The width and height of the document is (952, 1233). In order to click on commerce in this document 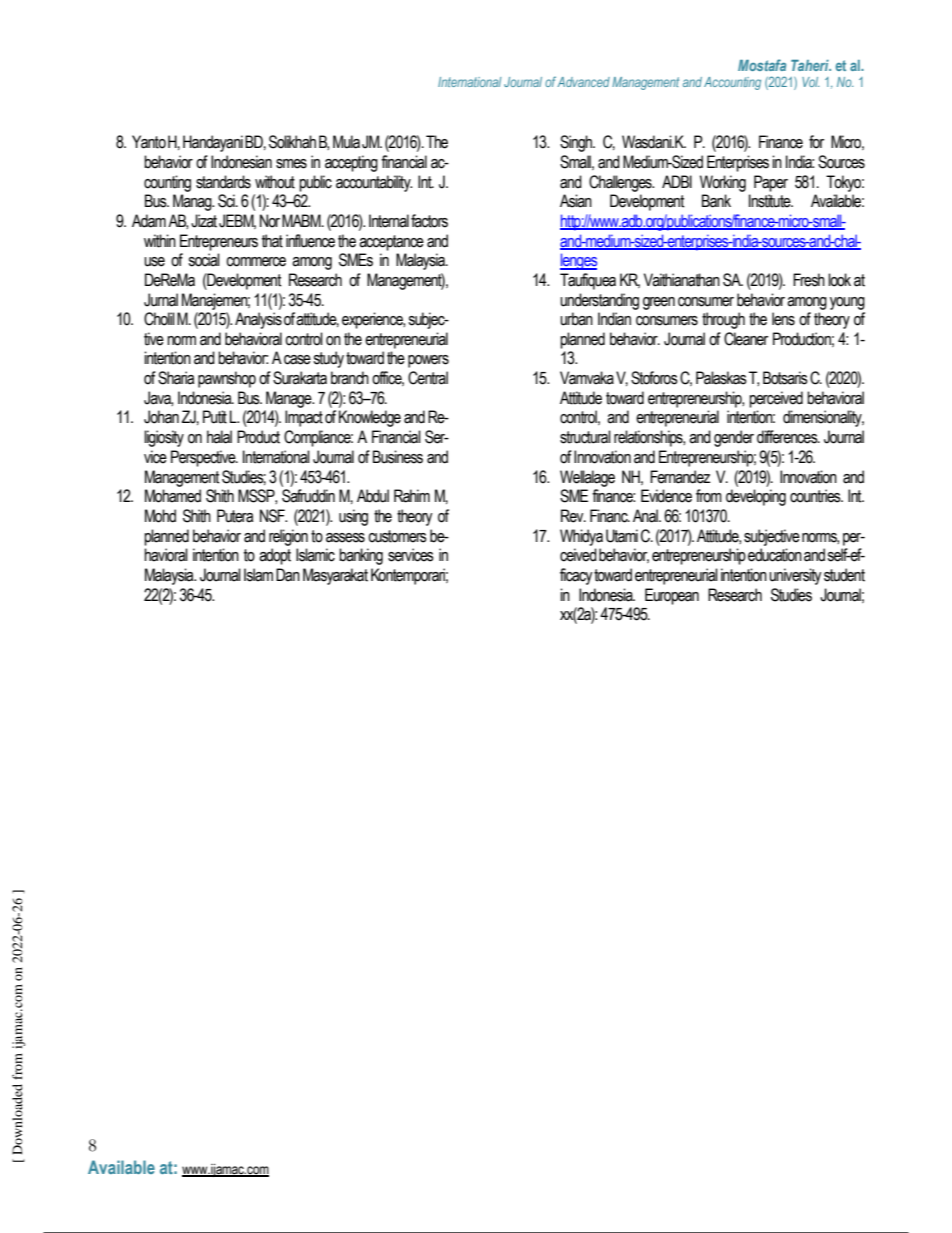, I will do `click(256, 262)`.
